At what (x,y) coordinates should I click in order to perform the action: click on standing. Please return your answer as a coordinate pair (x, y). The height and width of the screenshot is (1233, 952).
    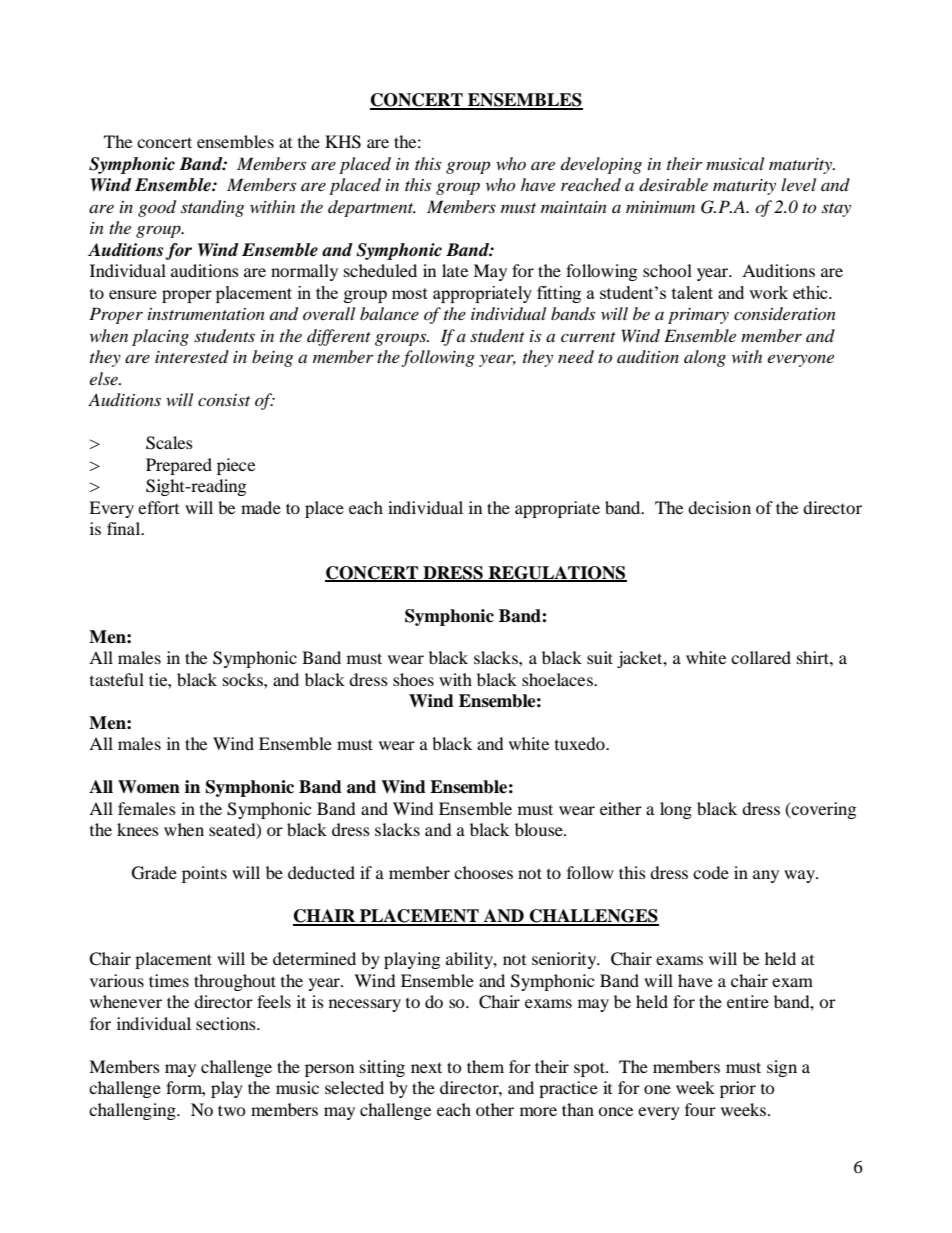
    Looking at the image, I should click on (212, 208).
